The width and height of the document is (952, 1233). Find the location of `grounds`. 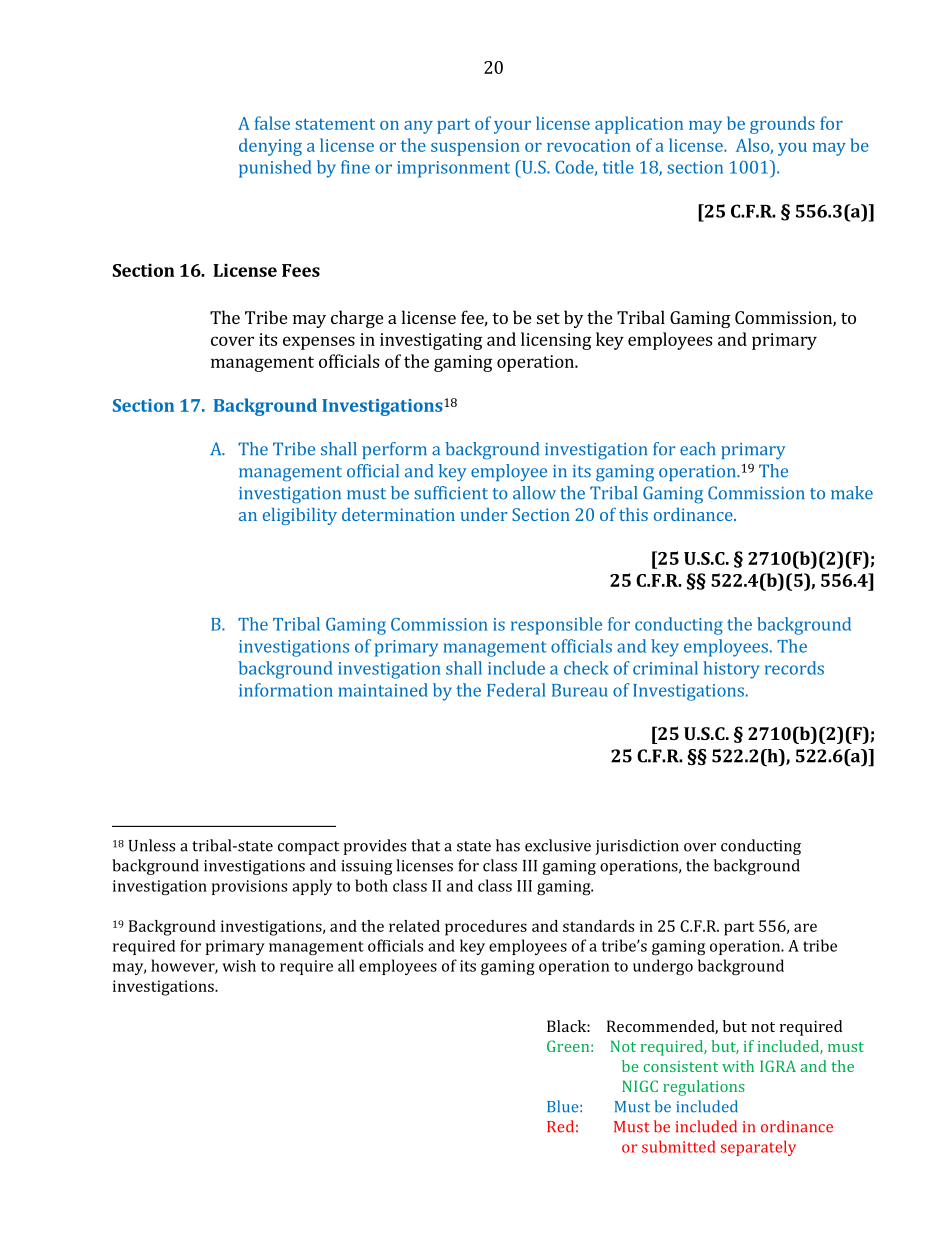

grounds is located at coordinates (782, 125).
